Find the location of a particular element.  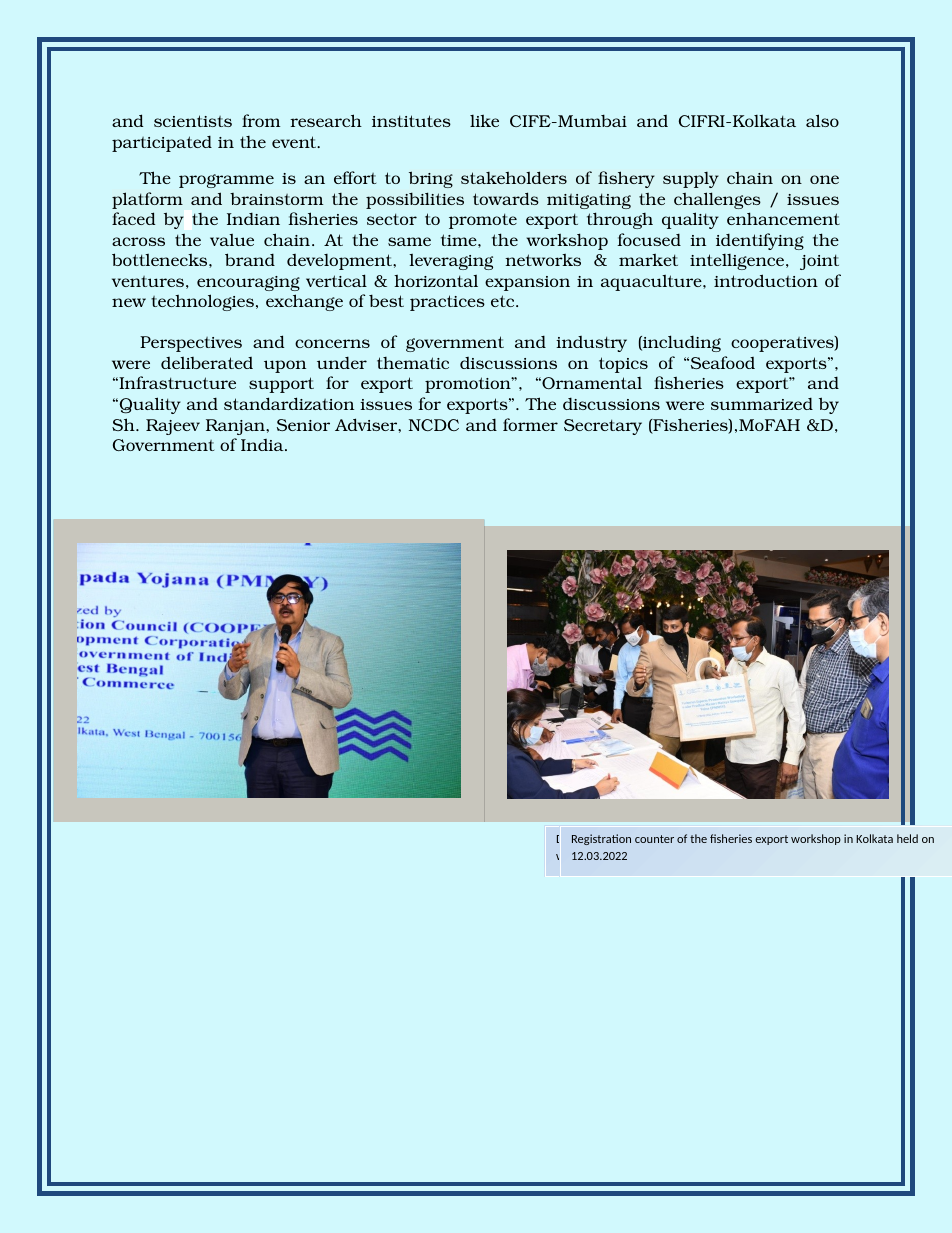

Secretary is located at coordinates (603, 427).
